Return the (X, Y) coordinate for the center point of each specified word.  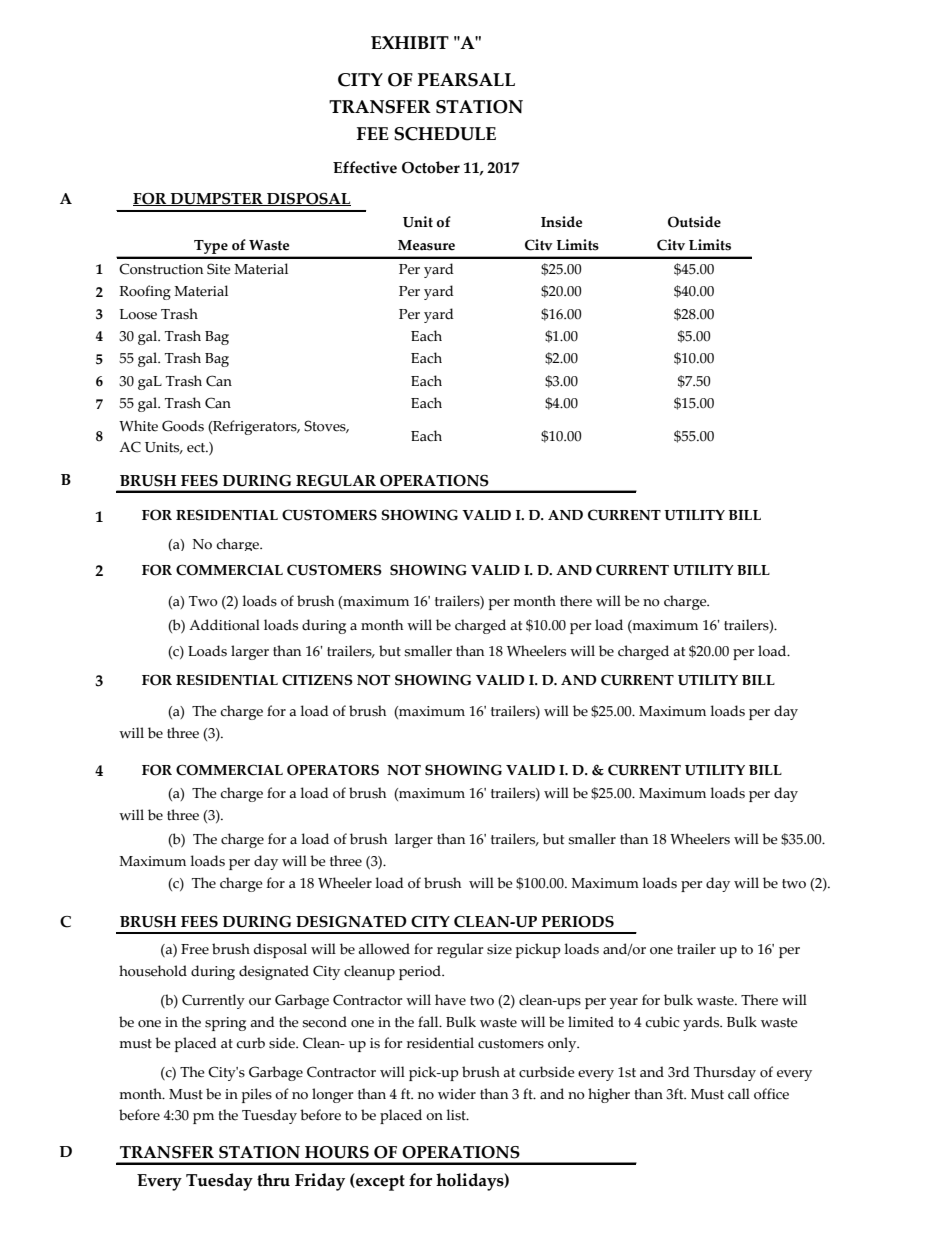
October (431, 167)
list (457, 1115)
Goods (183, 426)
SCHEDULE (445, 134)
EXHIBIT (410, 42)
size (499, 949)
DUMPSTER (217, 199)
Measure (426, 245)
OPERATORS (333, 770)
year (624, 1003)
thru (273, 1180)
